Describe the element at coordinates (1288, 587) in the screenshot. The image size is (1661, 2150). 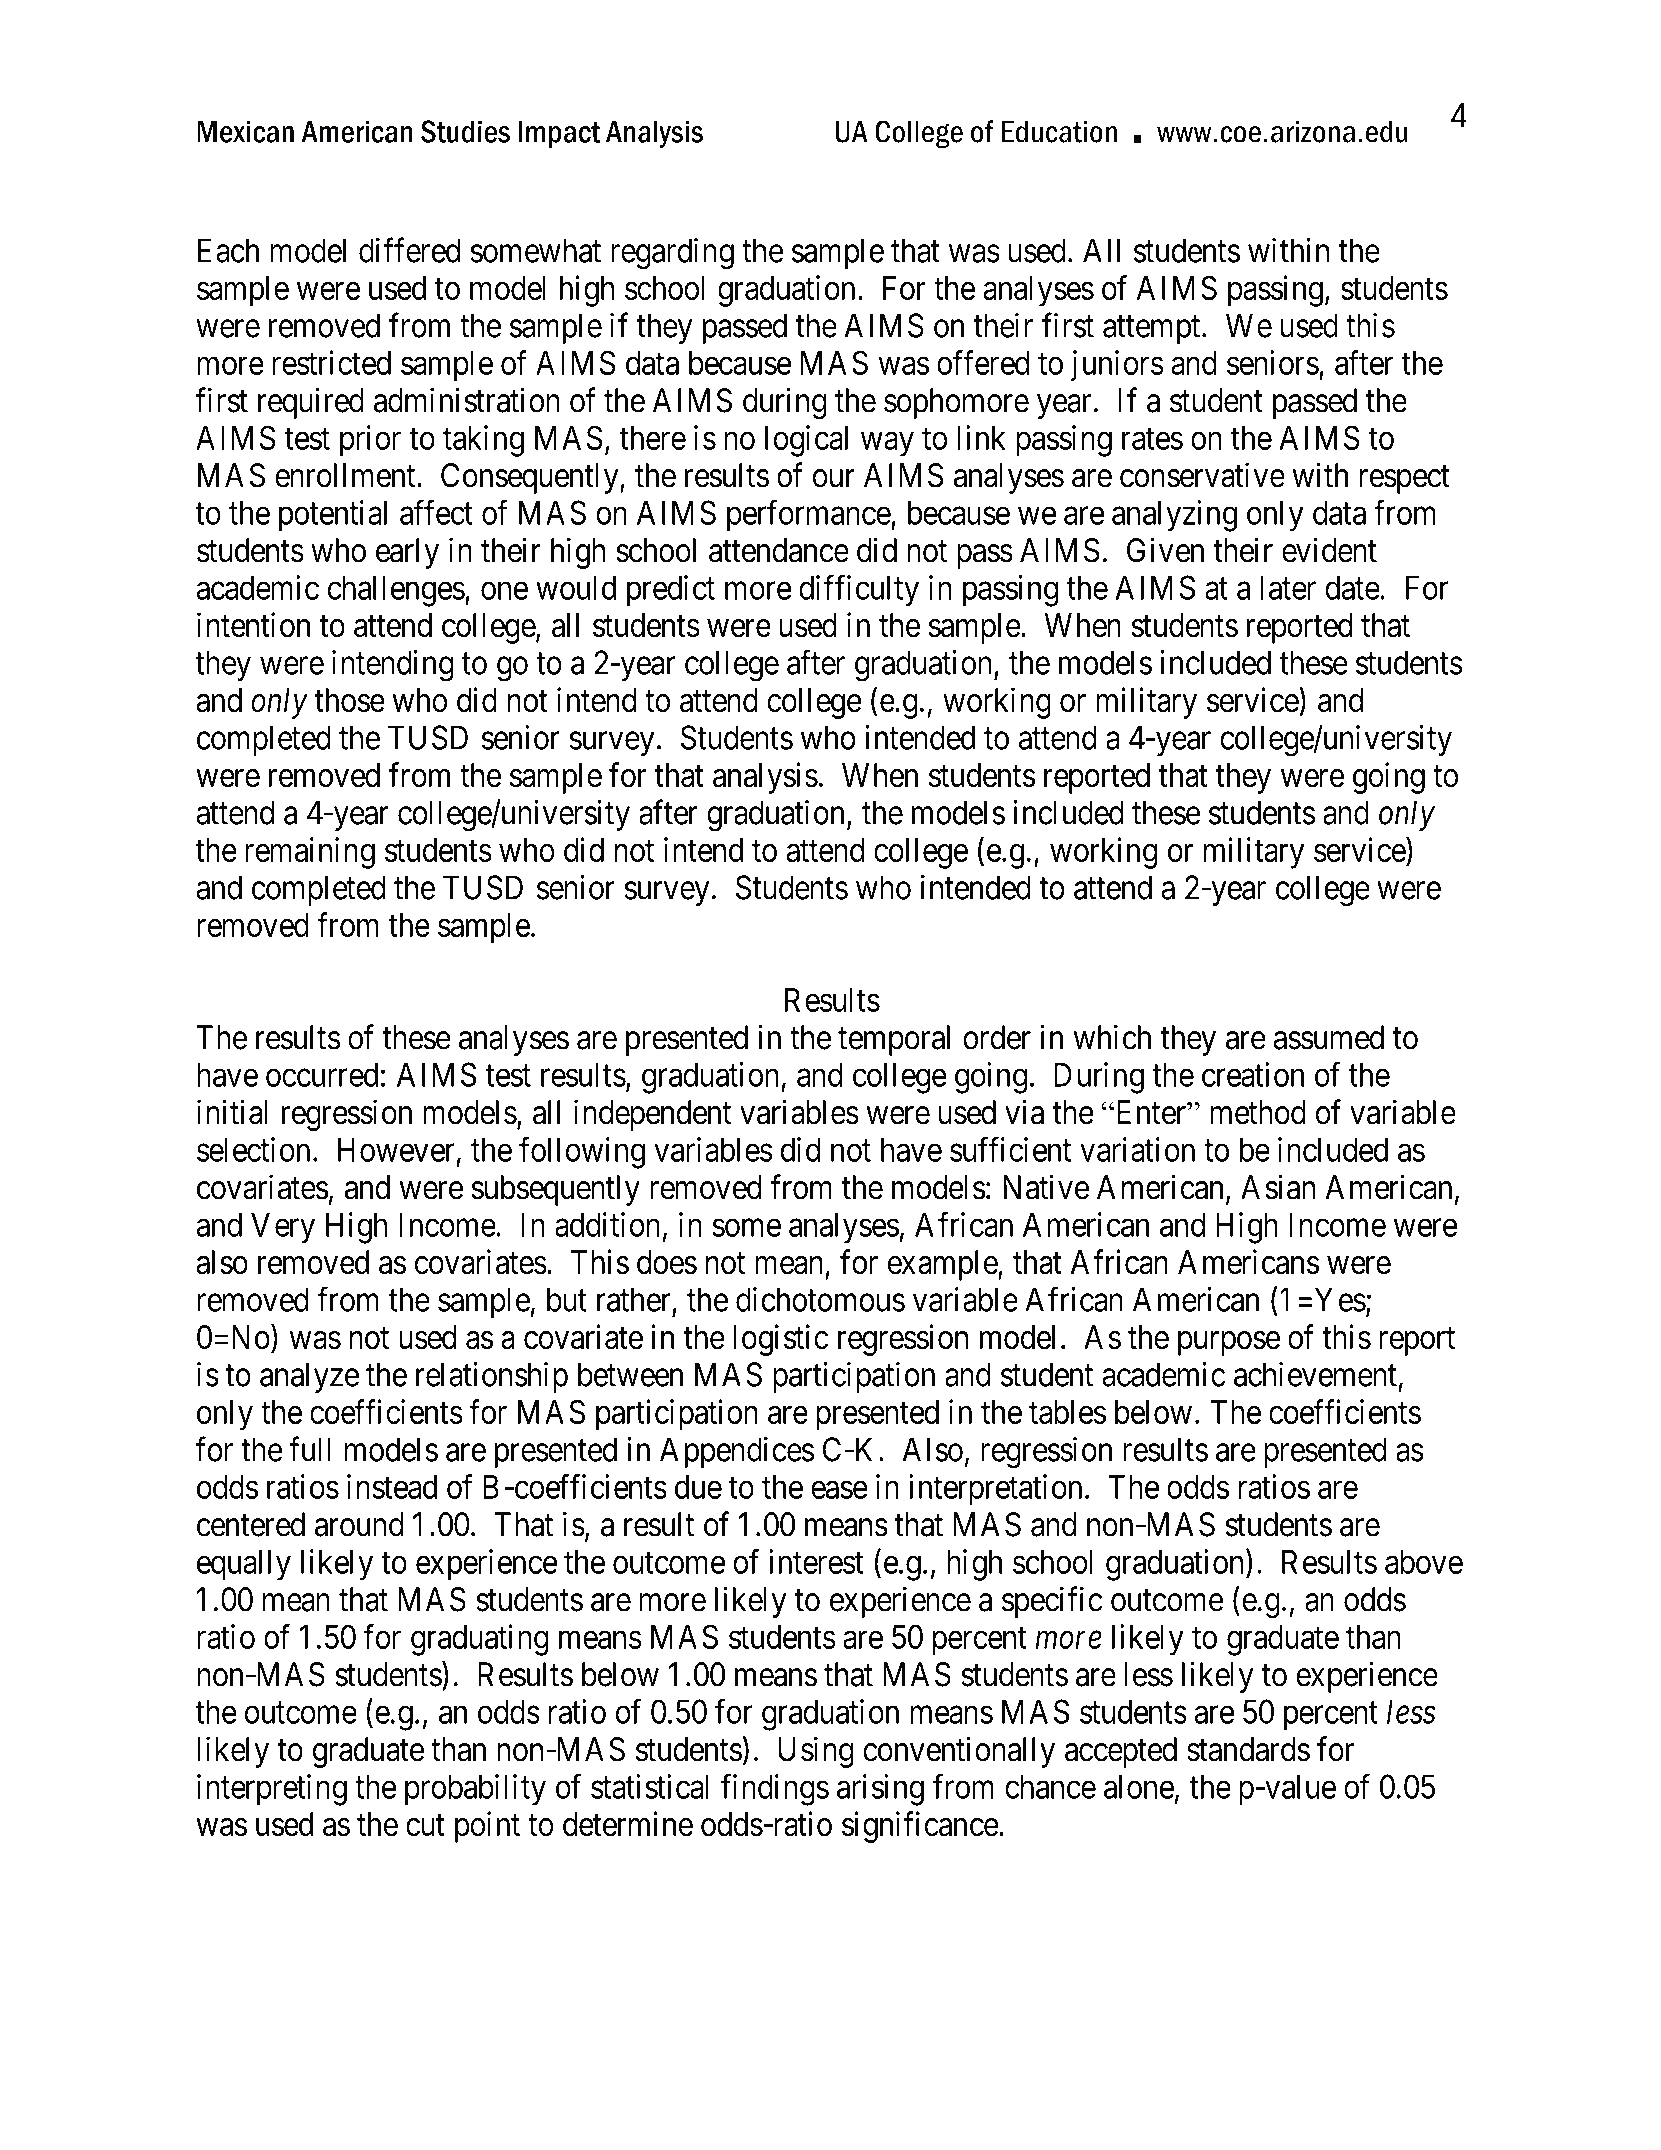
I see `later` at that location.
